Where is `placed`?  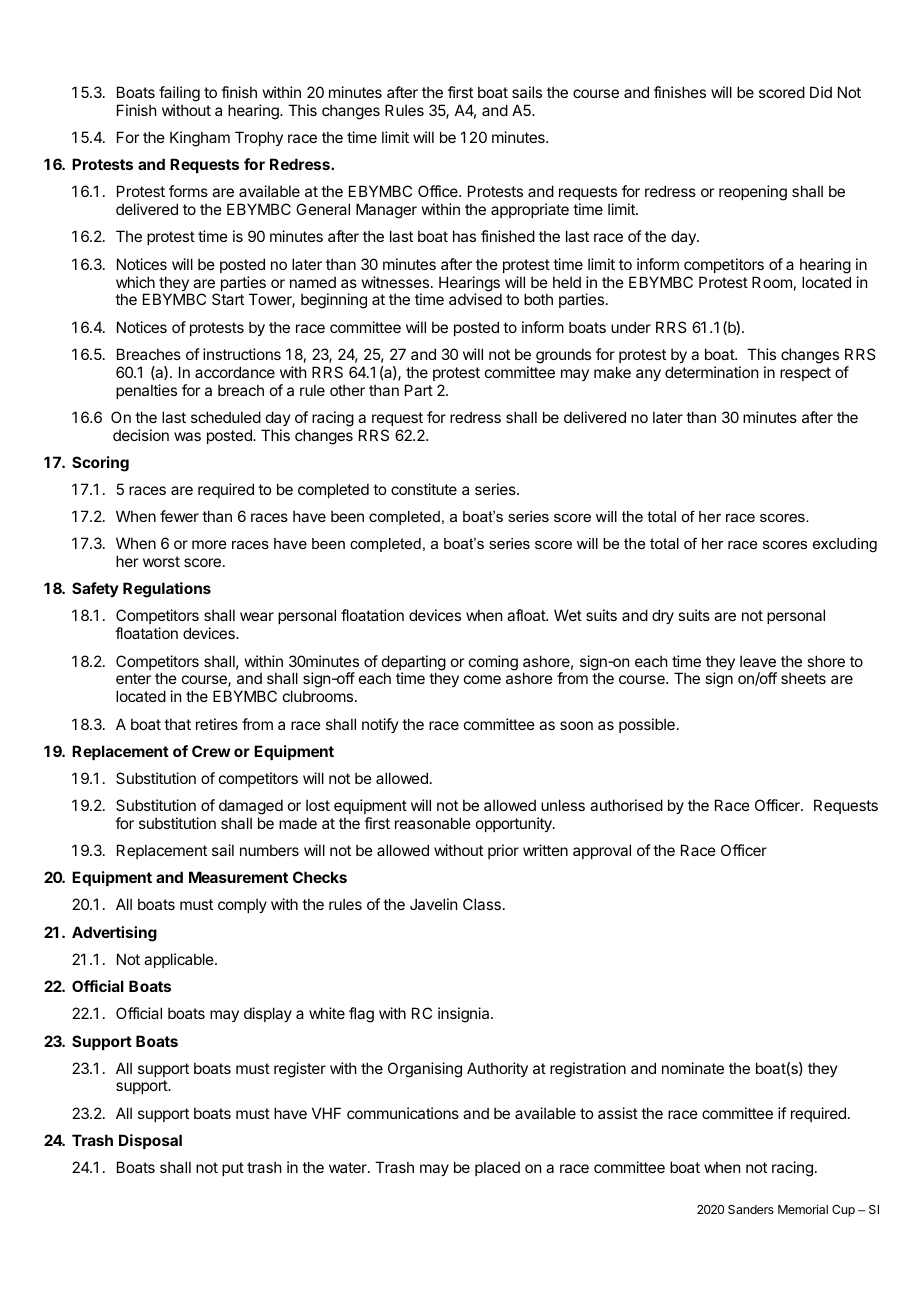 placed is located at coordinates (497, 1168).
